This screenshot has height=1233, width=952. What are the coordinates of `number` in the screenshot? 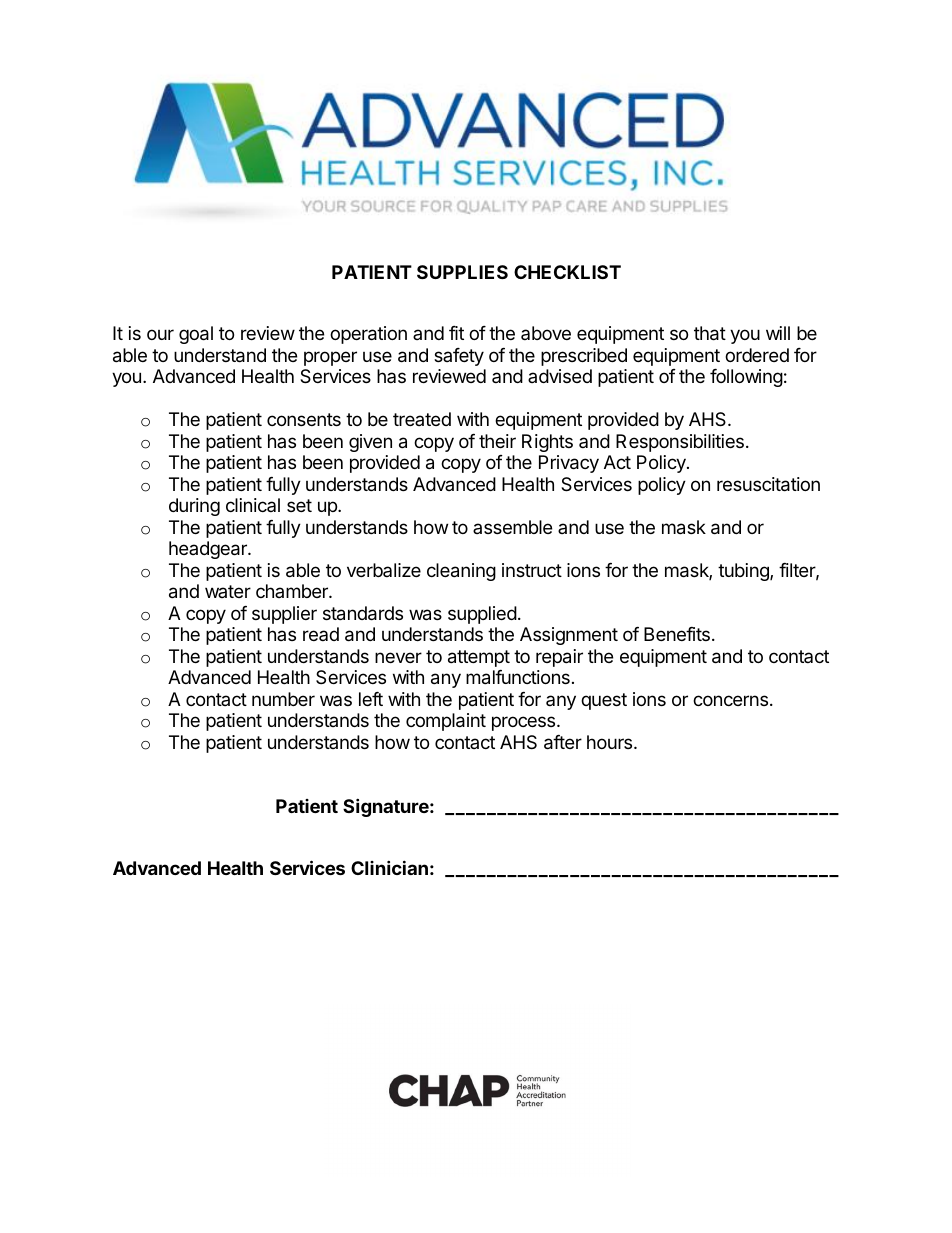 It's located at (283, 699).
